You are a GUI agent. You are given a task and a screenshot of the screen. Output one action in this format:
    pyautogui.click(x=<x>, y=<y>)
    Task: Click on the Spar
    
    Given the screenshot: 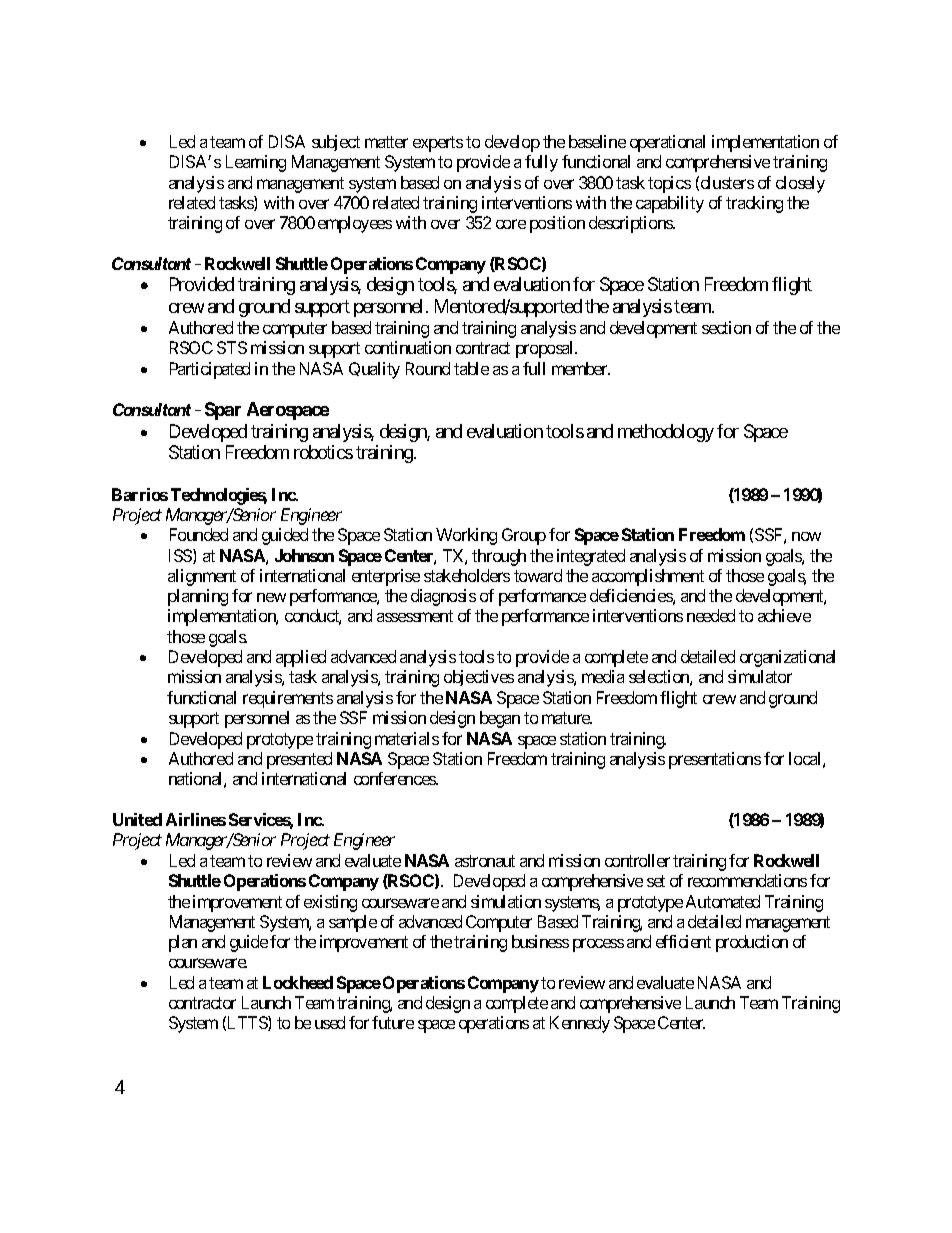 What is the action you would take?
    pyautogui.click(x=223, y=411)
